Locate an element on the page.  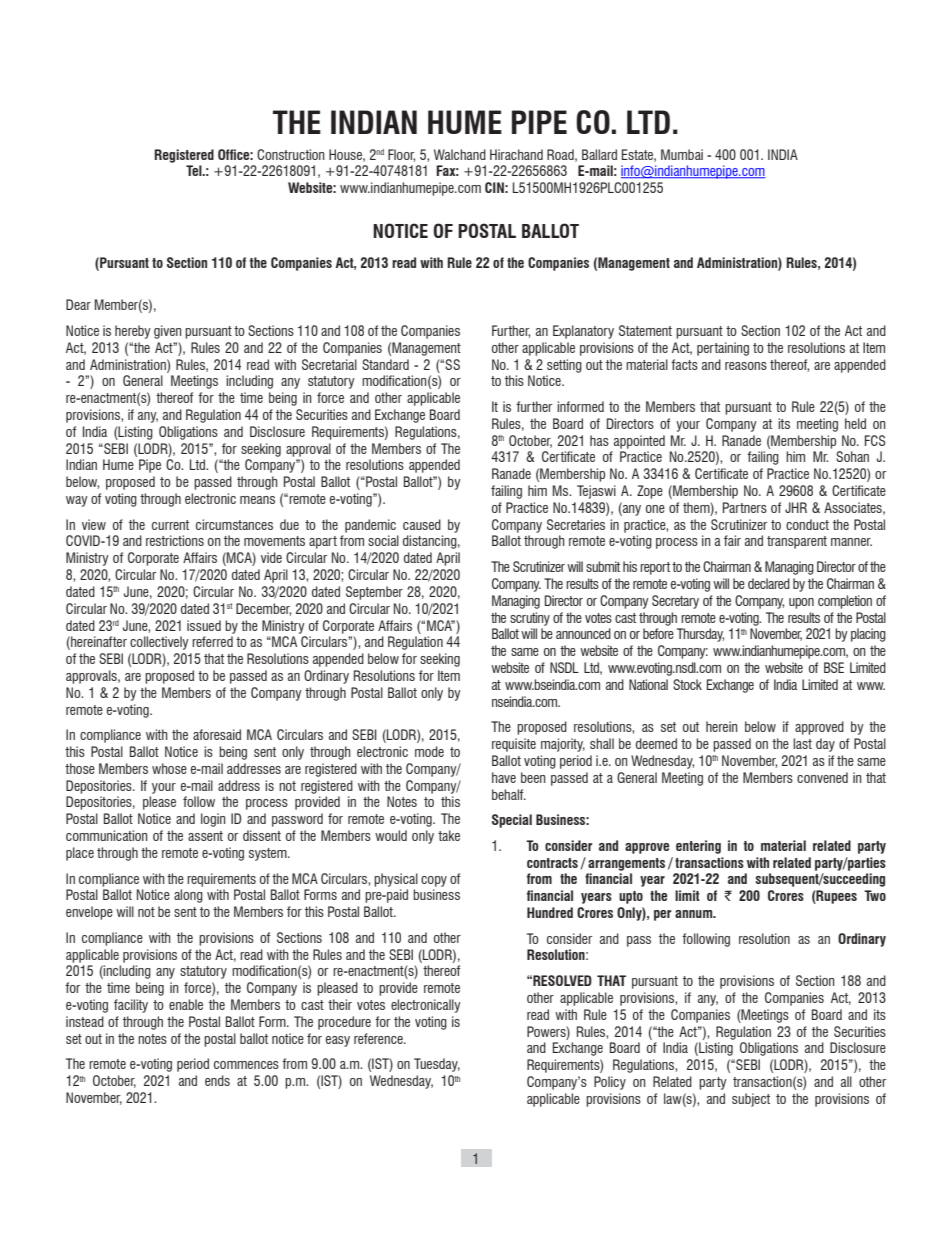
Tel is located at coordinates (195, 170).
